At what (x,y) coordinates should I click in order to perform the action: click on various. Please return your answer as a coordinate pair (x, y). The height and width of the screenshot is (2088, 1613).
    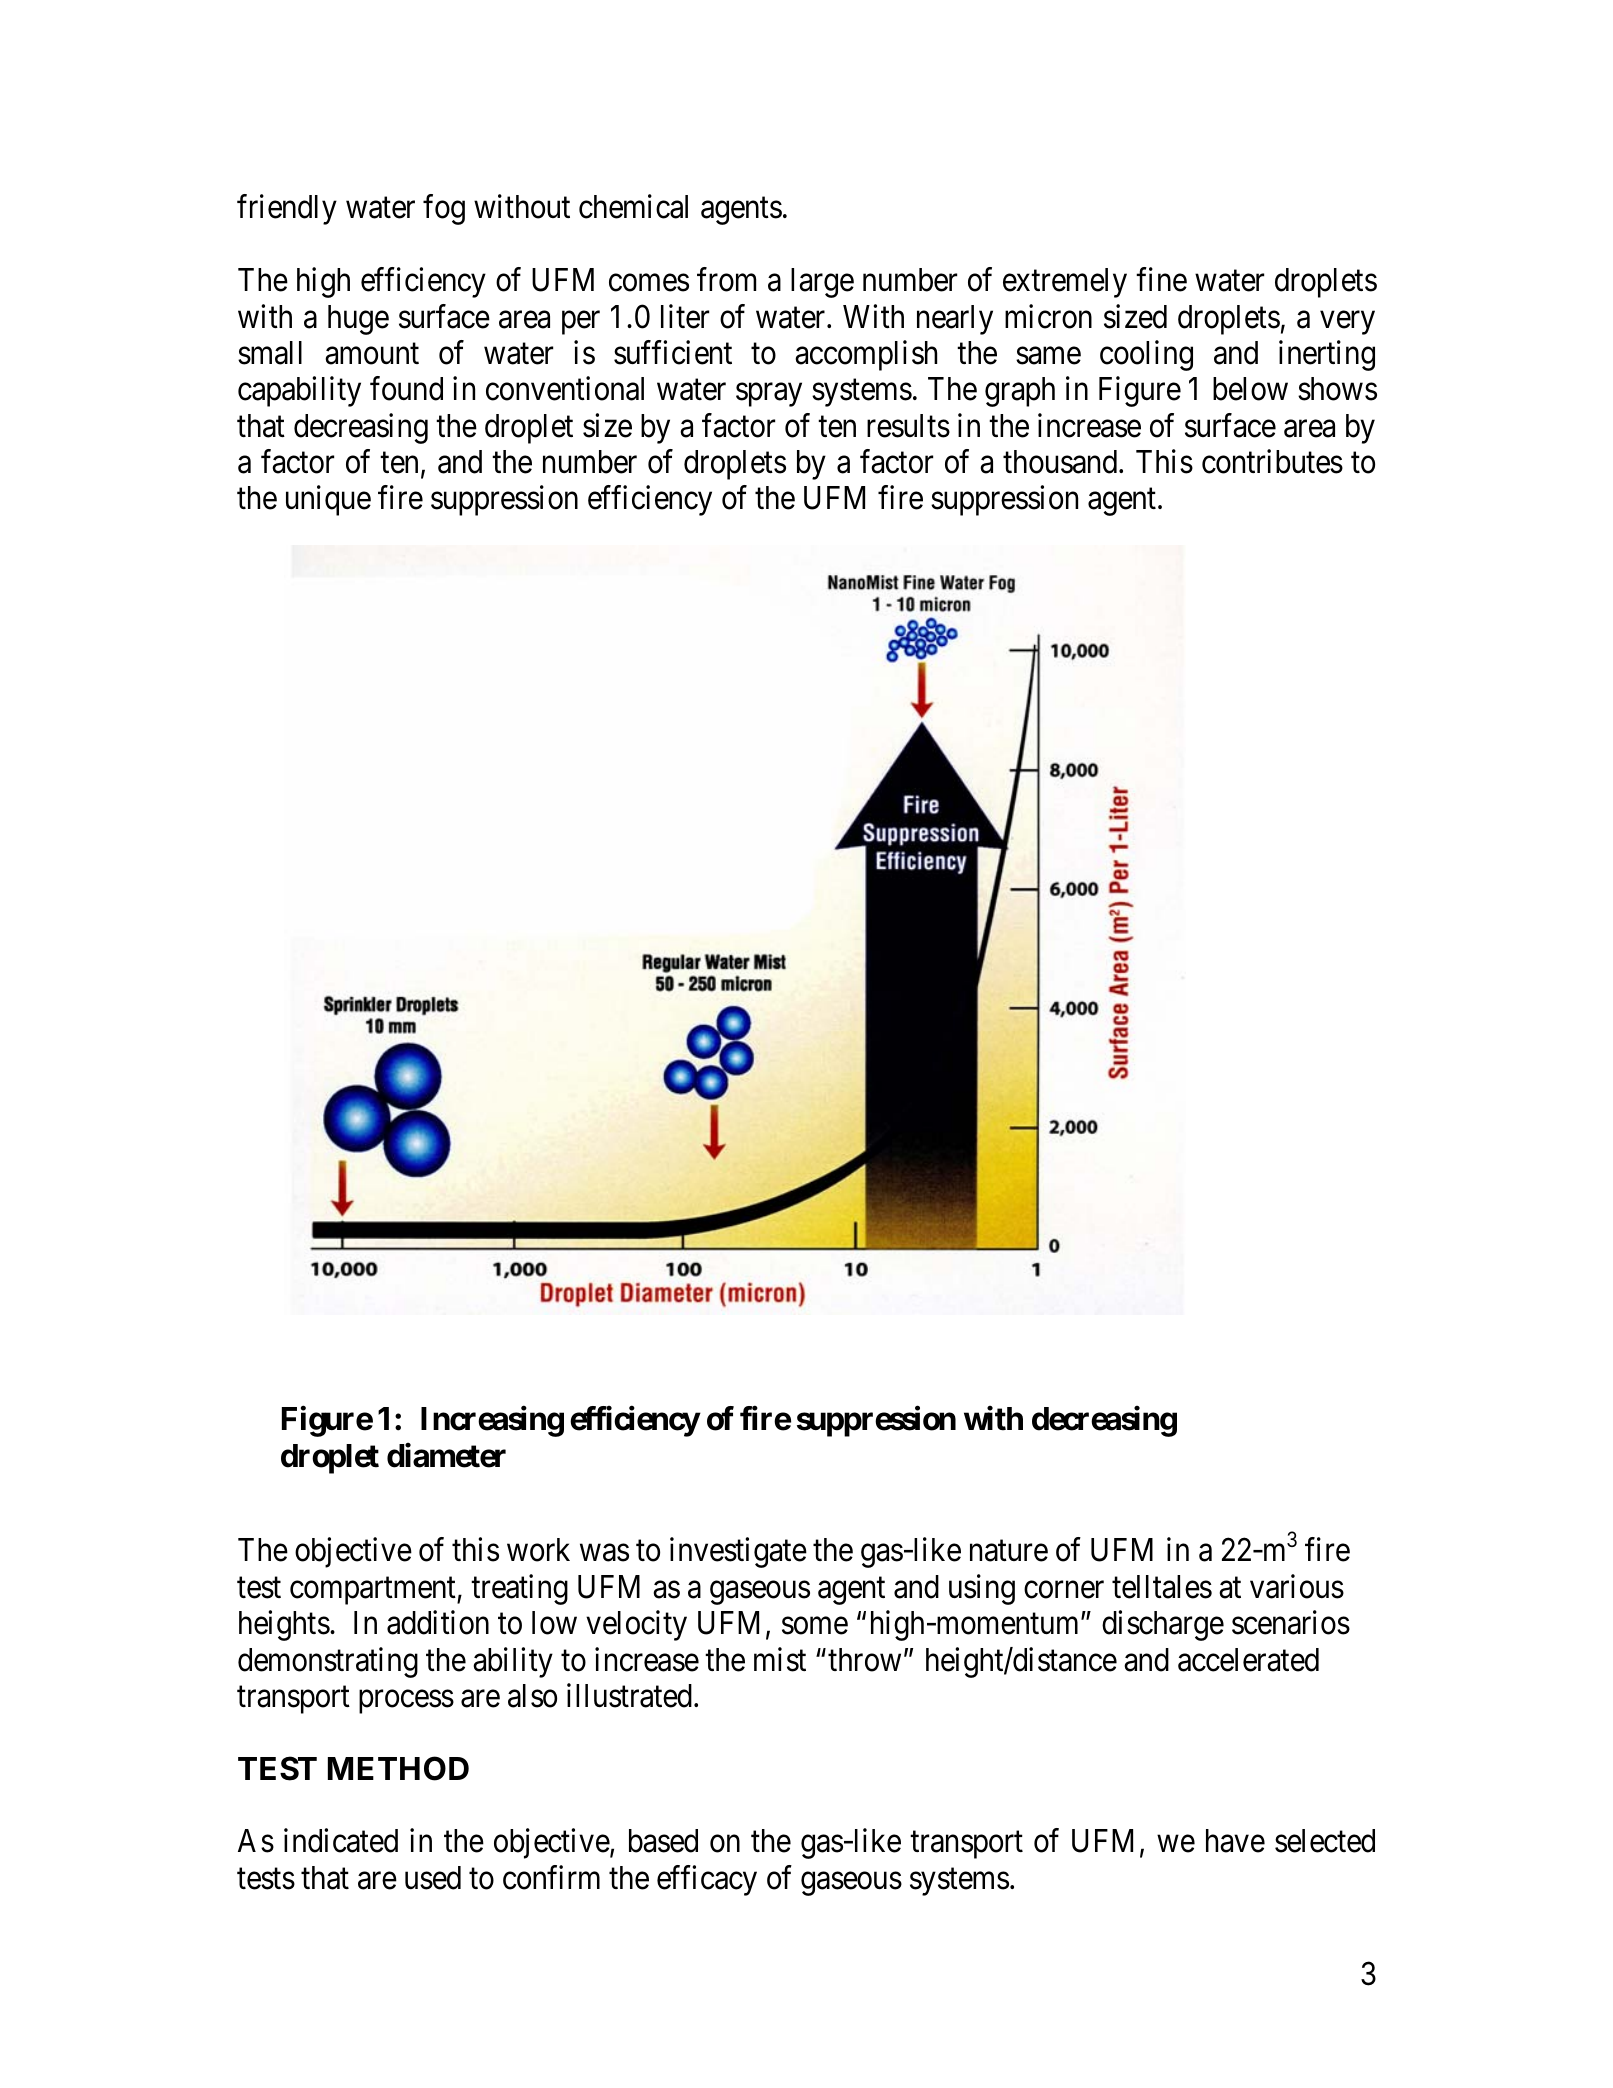
    Looking at the image, I should click on (1297, 1586).
